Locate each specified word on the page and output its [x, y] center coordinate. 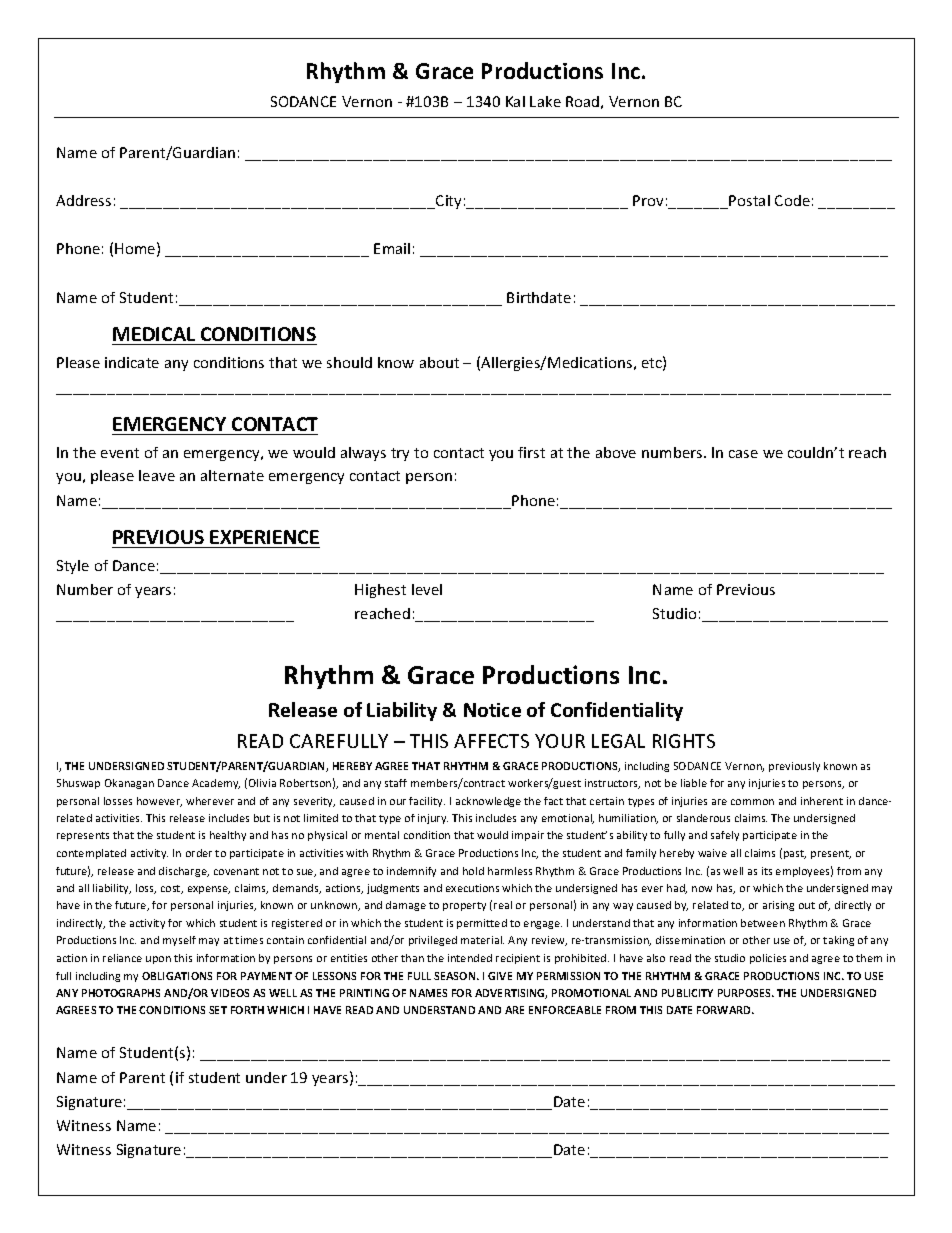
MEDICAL [154, 334]
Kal [515, 101]
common [752, 802]
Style [73, 567]
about [439, 362]
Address [83, 200]
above [616, 452]
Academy [216, 784]
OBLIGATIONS [177, 976]
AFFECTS [491, 741]
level [427, 589]
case [743, 454]
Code [792, 200]
